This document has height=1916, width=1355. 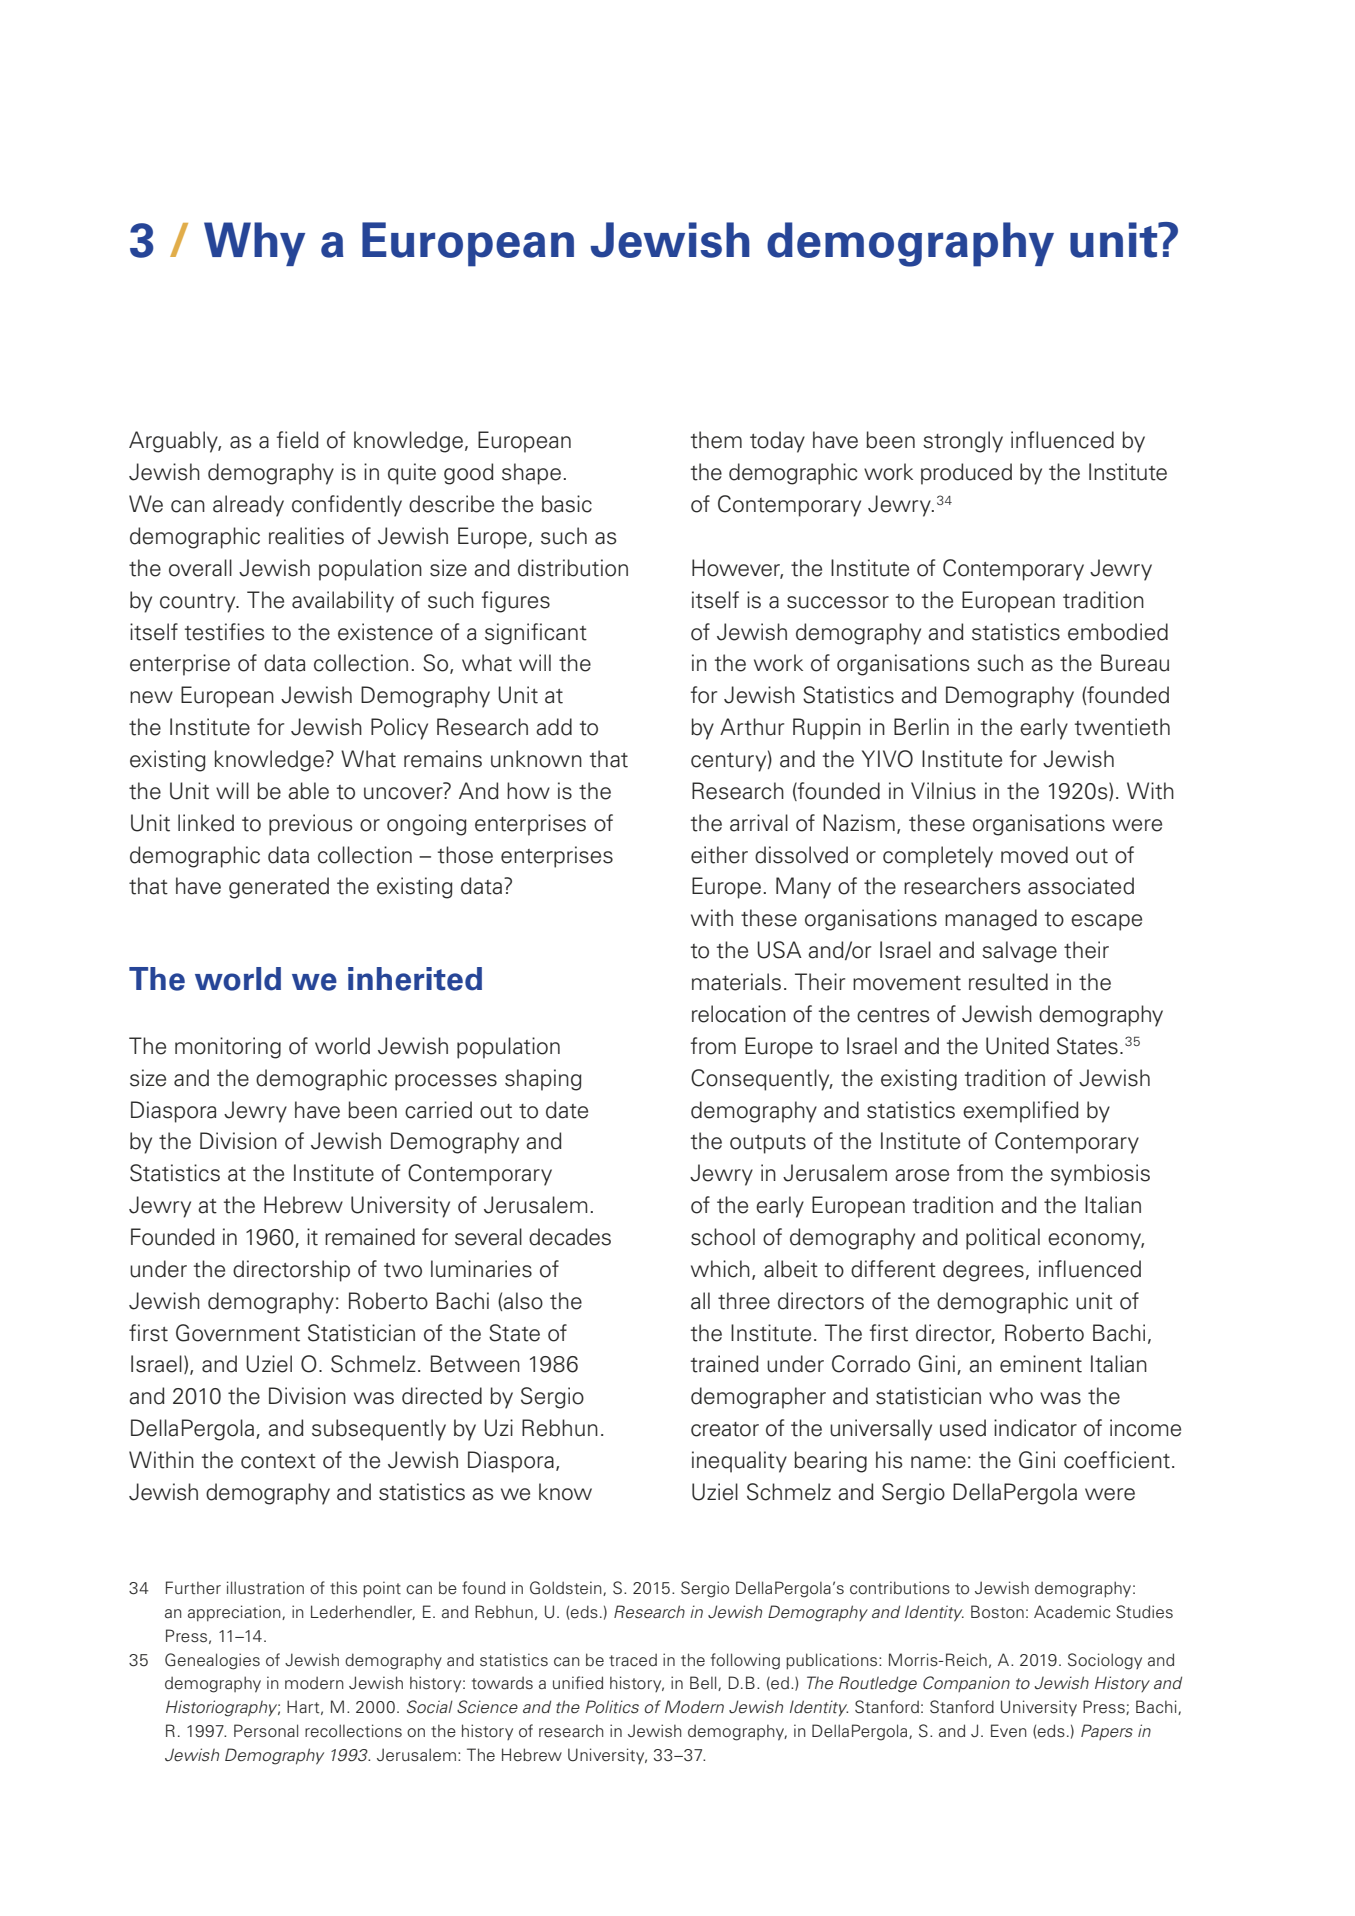 What do you see at coordinates (228, 1048) in the document?
I see `monitoring` at bounding box center [228, 1048].
